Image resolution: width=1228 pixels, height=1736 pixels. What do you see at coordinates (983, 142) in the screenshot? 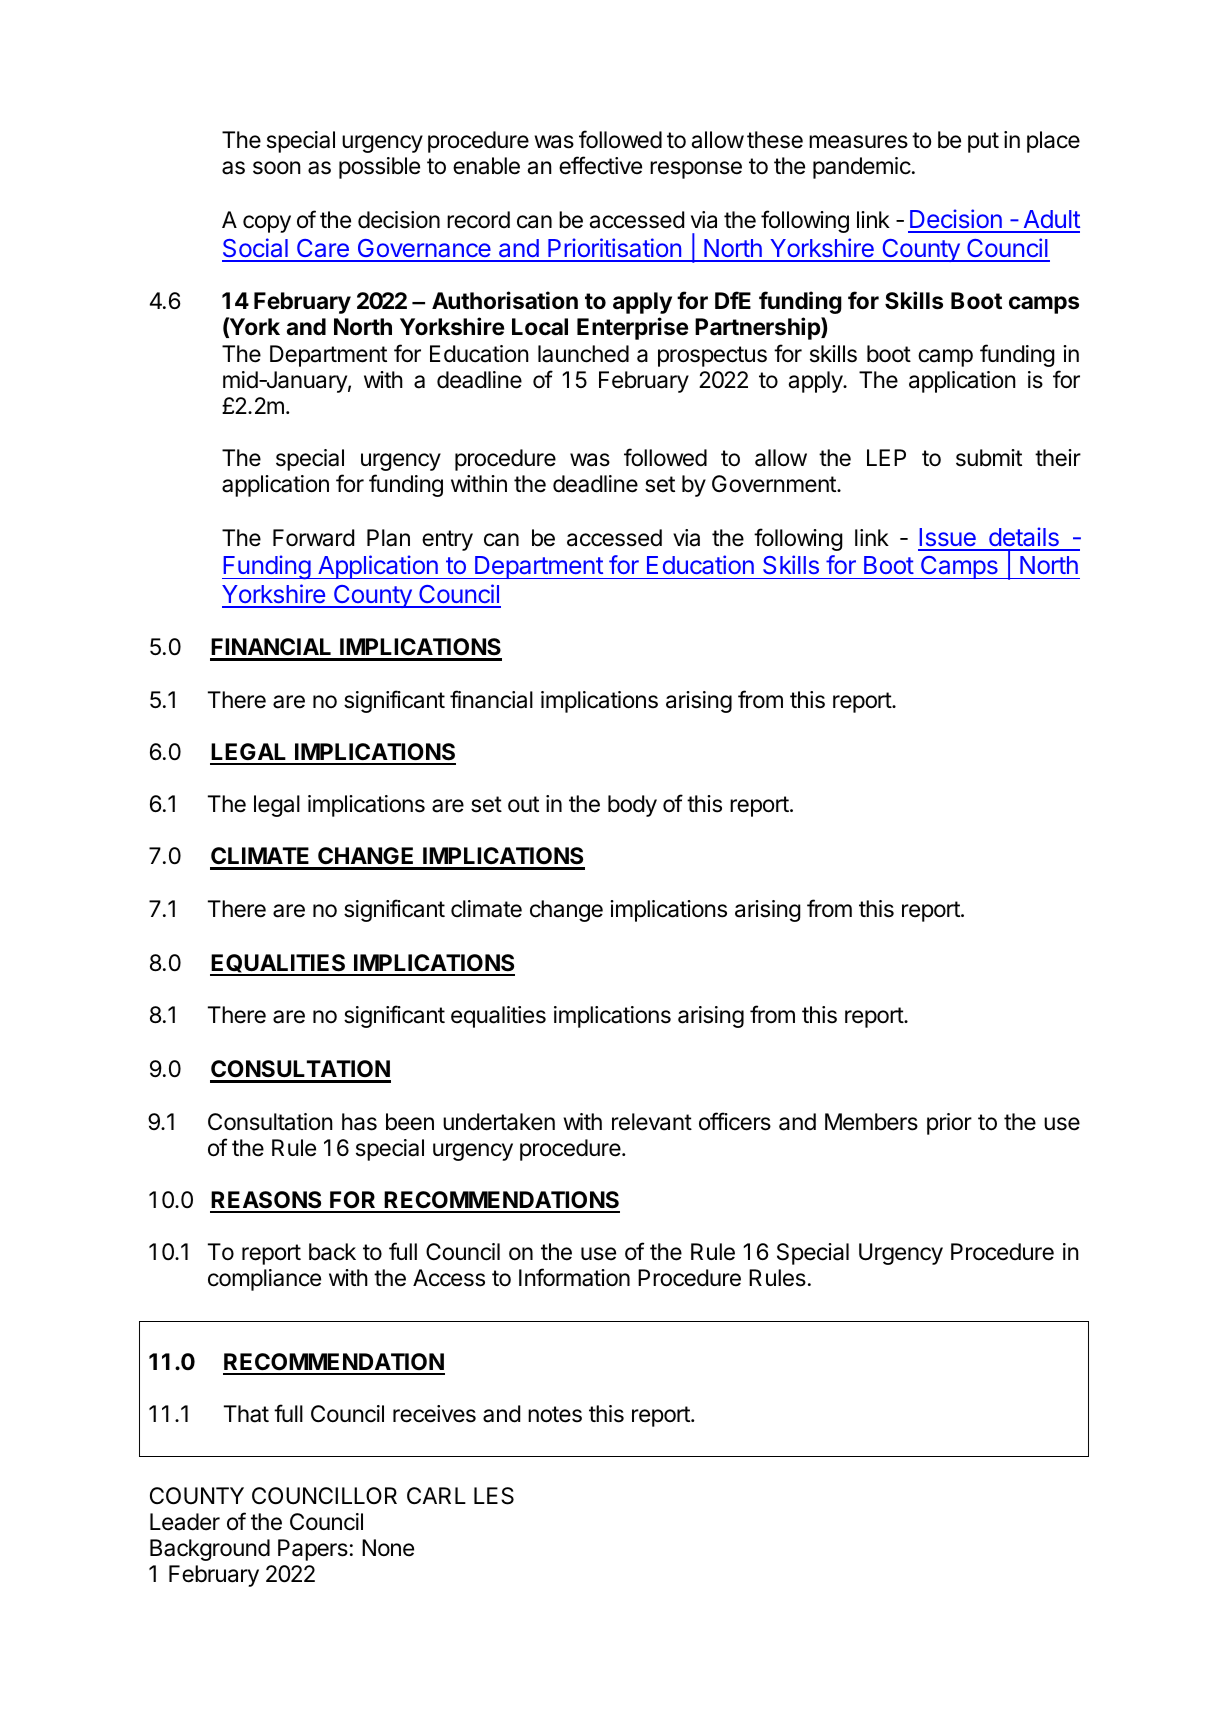
I see `put` at bounding box center [983, 142].
